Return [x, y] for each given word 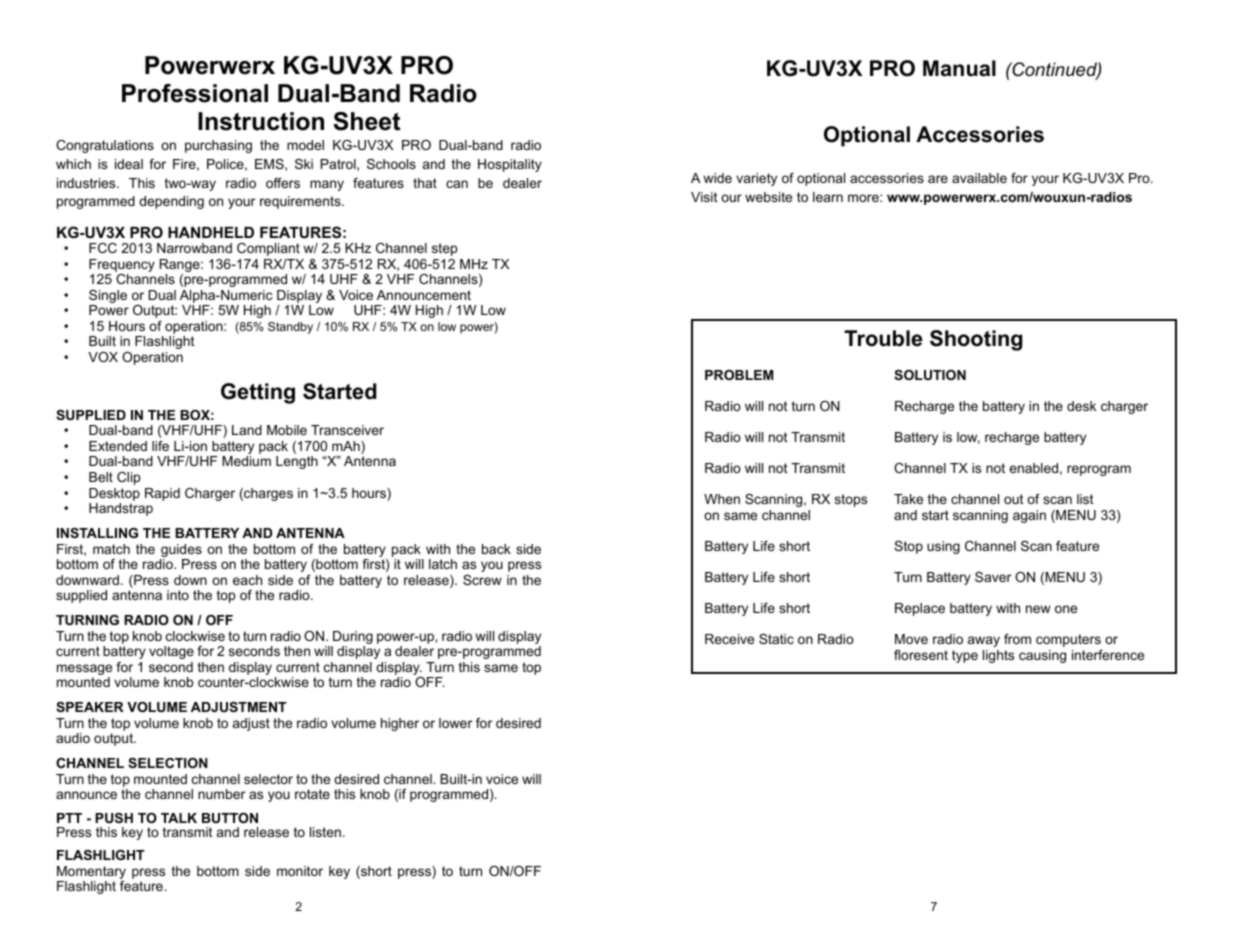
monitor [300, 871]
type [965, 656]
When [722, 499]
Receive [729, 639]
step [444, 249]
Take [908, 499]
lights [998, 656]
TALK [179, 818]
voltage [171, 652]
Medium [246, 461]
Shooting [976, 340]
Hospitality [510, 165]
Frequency [122, 267]
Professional [195, 93]
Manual [959, 68]
